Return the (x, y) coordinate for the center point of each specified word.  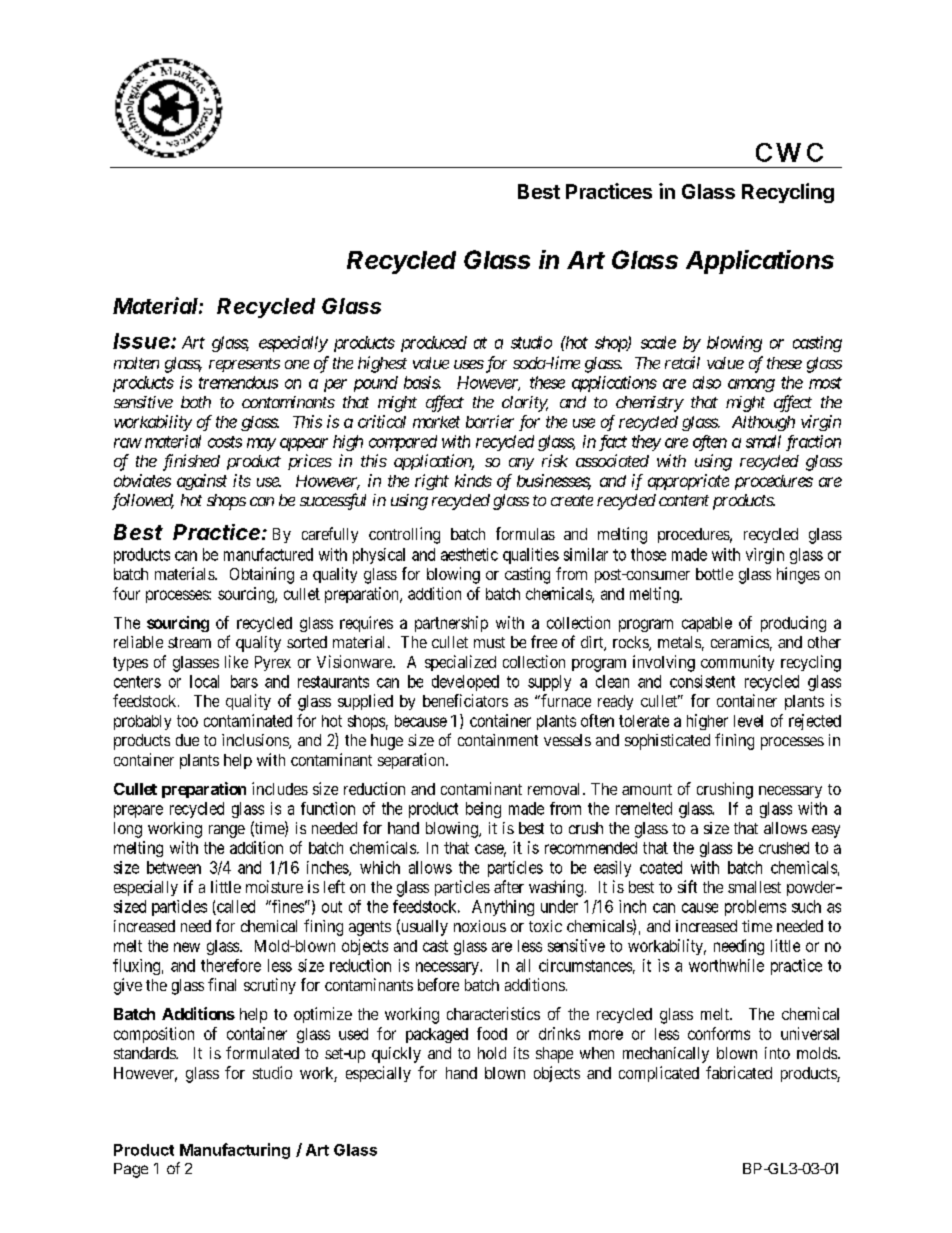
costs (225, 442)
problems (755, 908)
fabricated (739, 1072)
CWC (789, 152)
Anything (503, 908)
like (236, 661)
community (737, 663)
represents (244, 365)
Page (131, 1170)
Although (763, 423)
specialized (460, 663)
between (174, 867)
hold (492, 1053)
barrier (490, 421)
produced (434, 344)
